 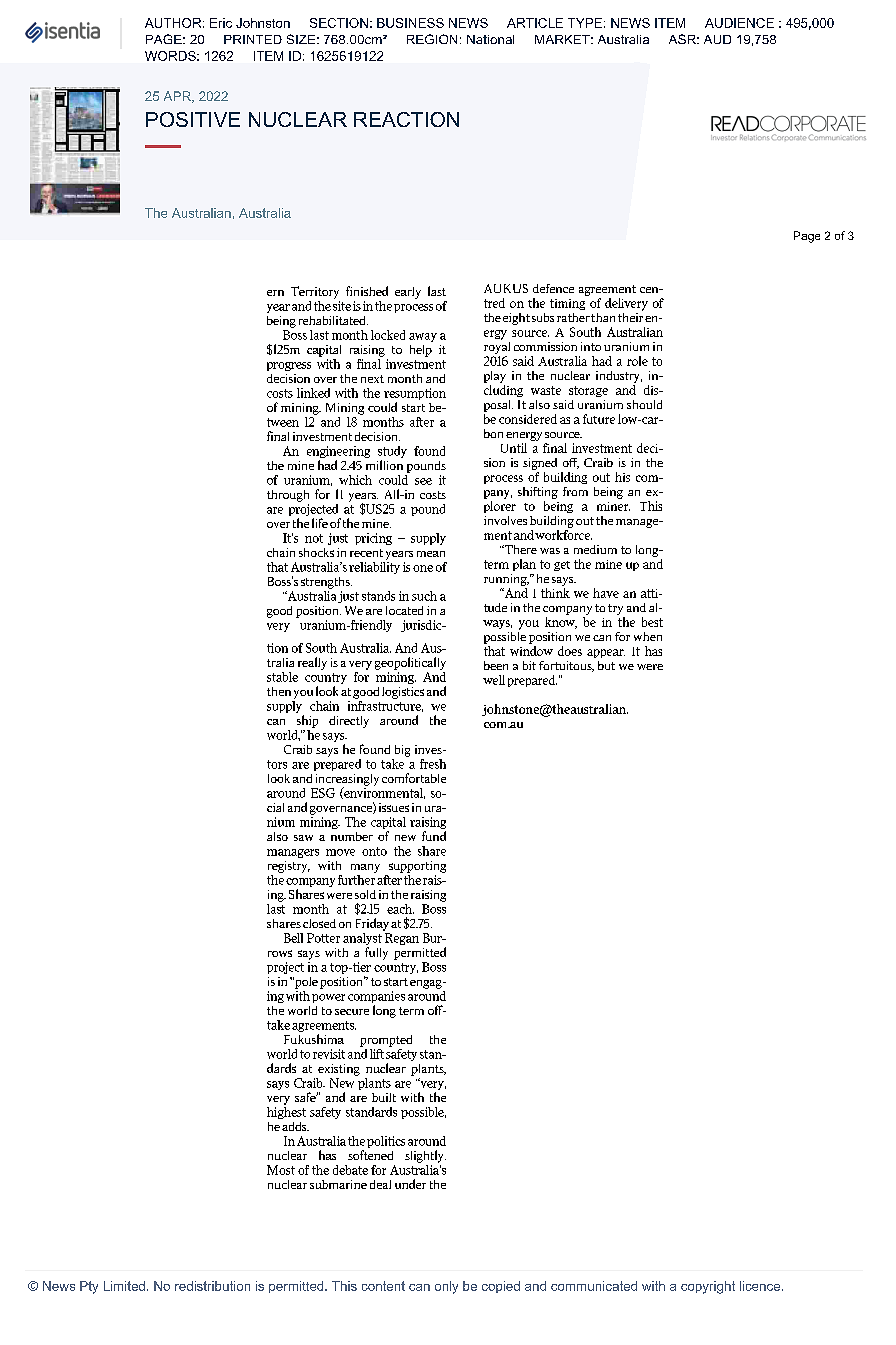 I want to click on when, so click(x=648, y=636).
